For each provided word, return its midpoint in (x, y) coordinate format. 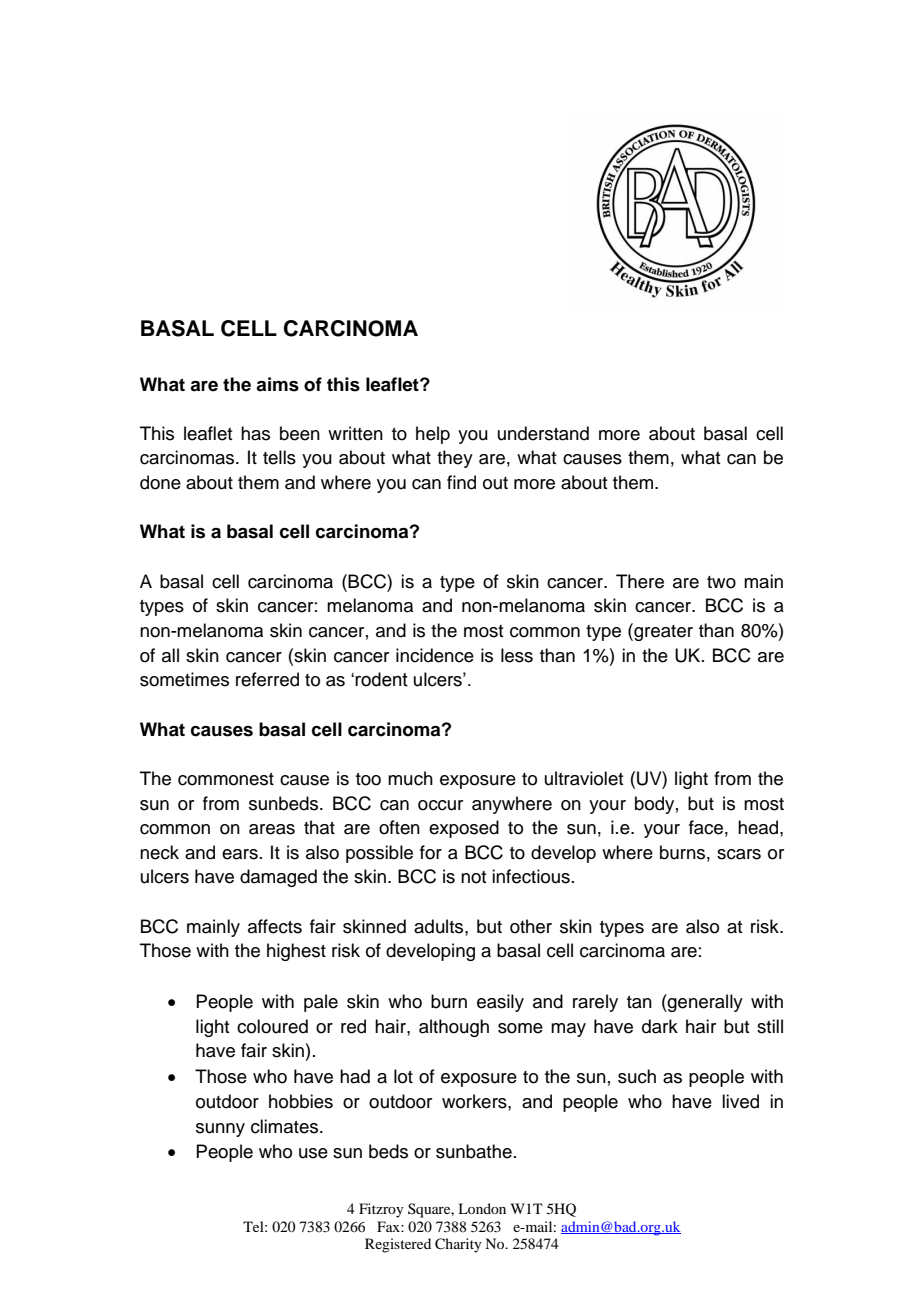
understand (543, 433)
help (433, 435)
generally (704, 1003)
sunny (220, 1130)
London (482, 1208)
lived (740, 1101)
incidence (435, 655)
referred (267, 679)
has (255, 433)
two (721, 582)
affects (275, 926)
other (531, 926)
